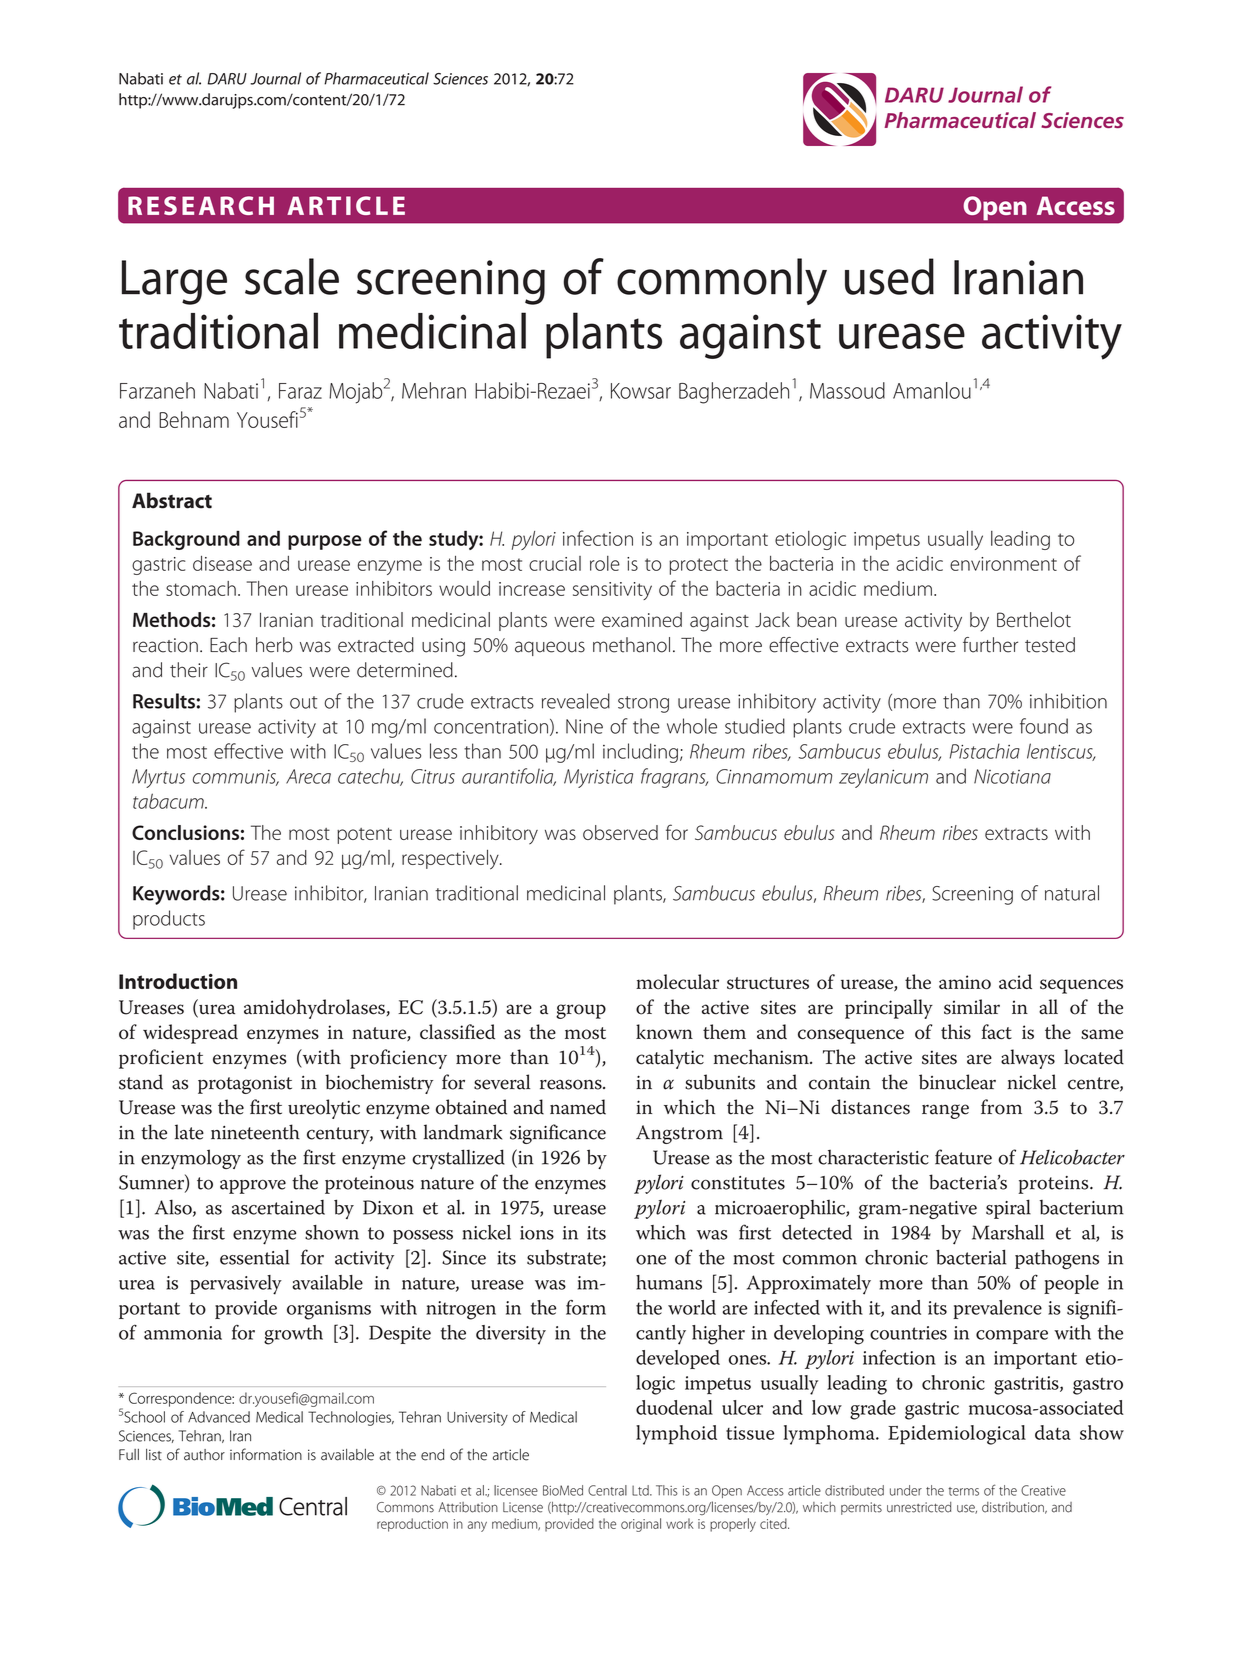 The width and height of the page is (1242, 1656). I want to click on author, so click(204, 1455).
